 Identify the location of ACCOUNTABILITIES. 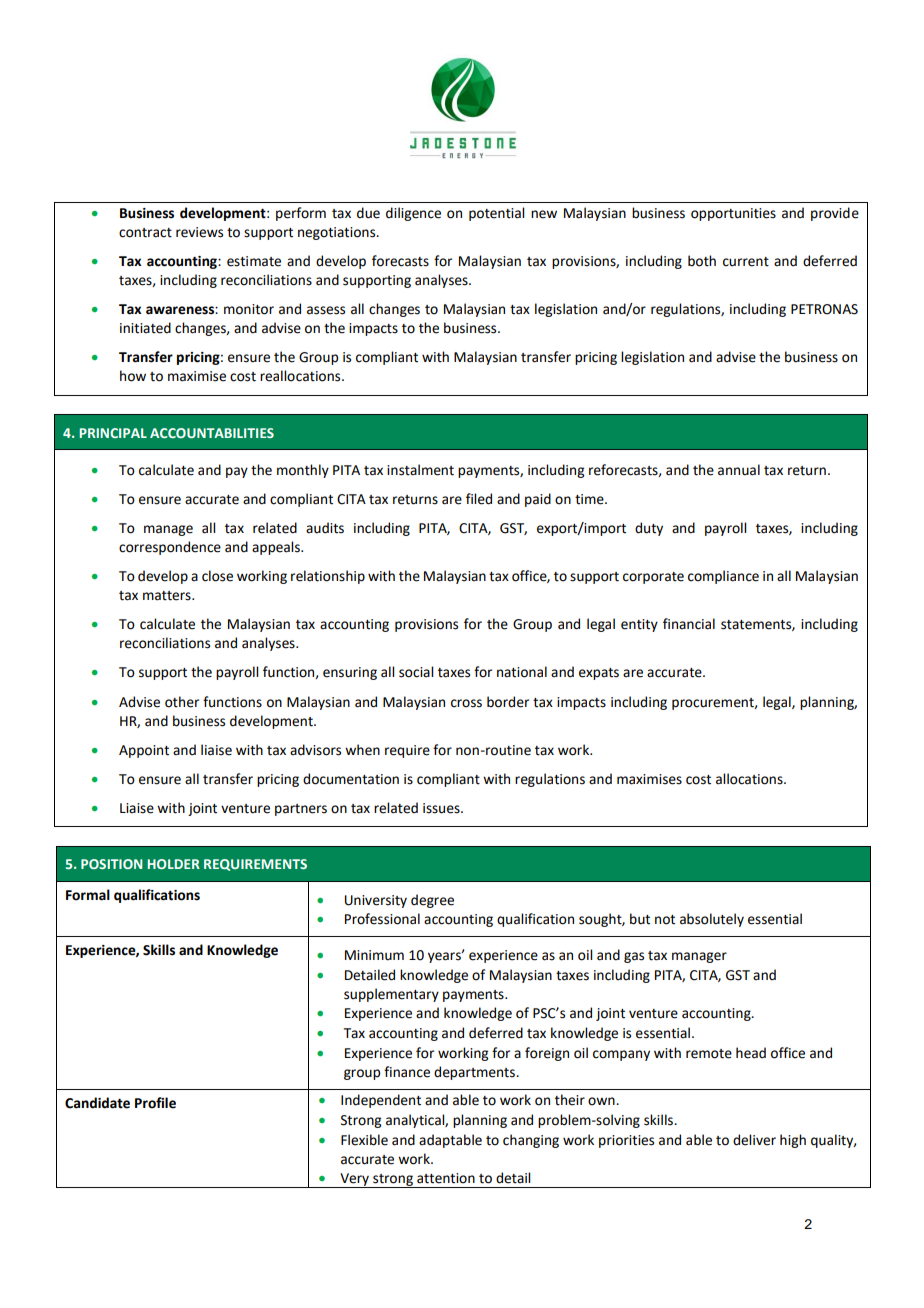
(212, 433).
